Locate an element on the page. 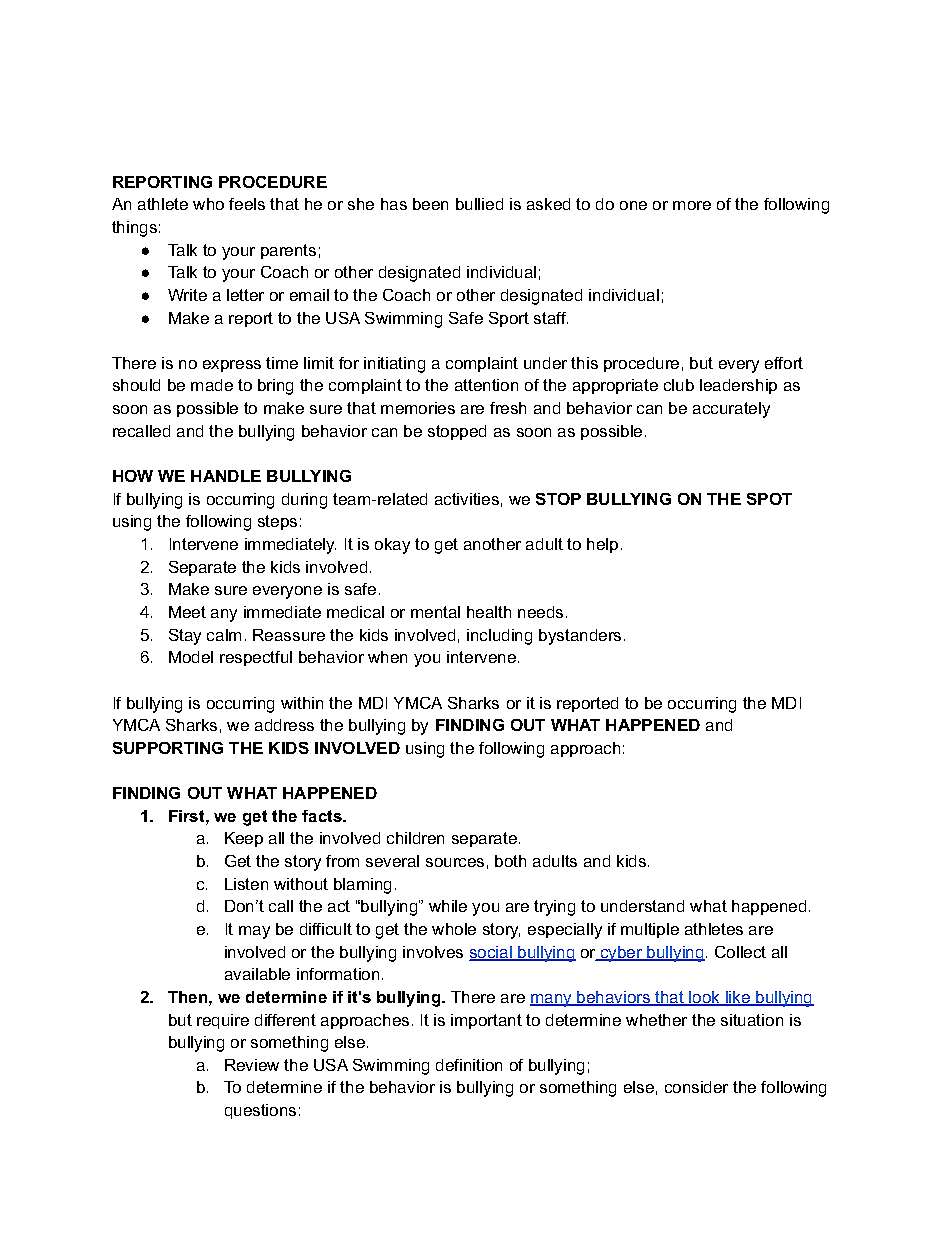 Image resolution: width=952 pixels, height=1233 pixels. okay is located at coordinates (392, 546).
